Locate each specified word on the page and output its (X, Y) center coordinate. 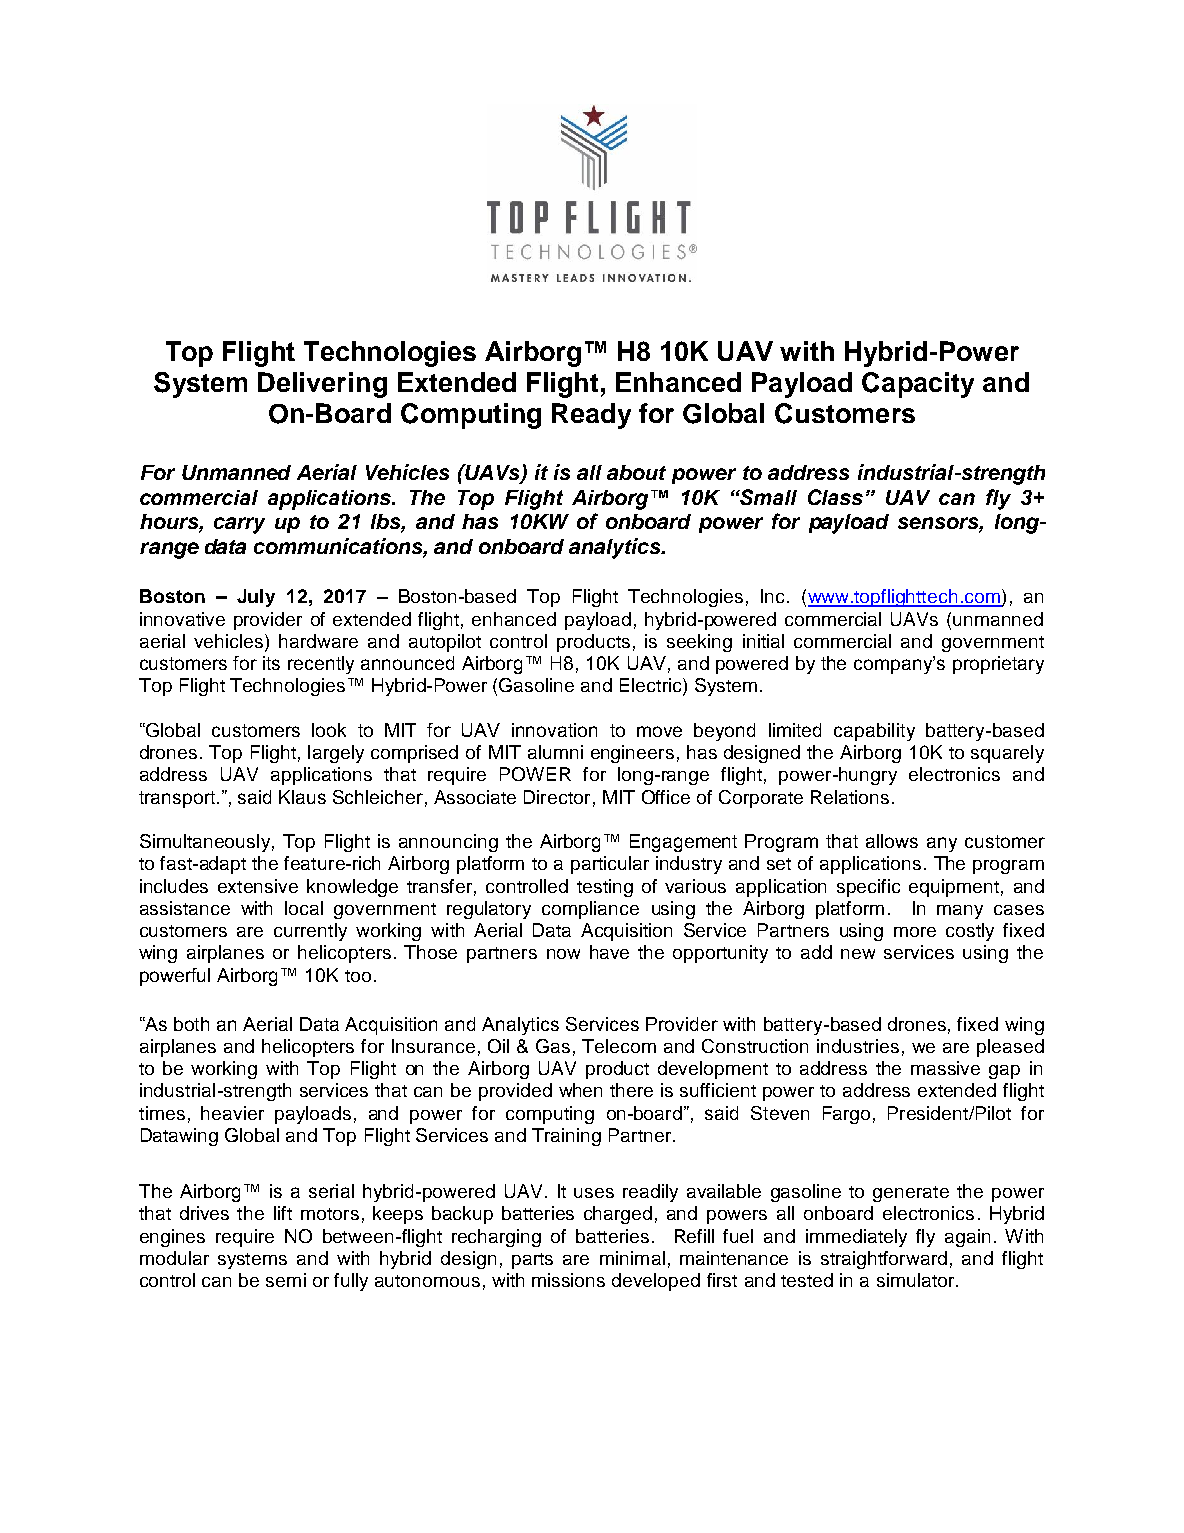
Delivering (322, 385)
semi (286, 1280)
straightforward (884, 1260)
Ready (591, 416)
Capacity (918, 385)
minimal (632, 1258)
